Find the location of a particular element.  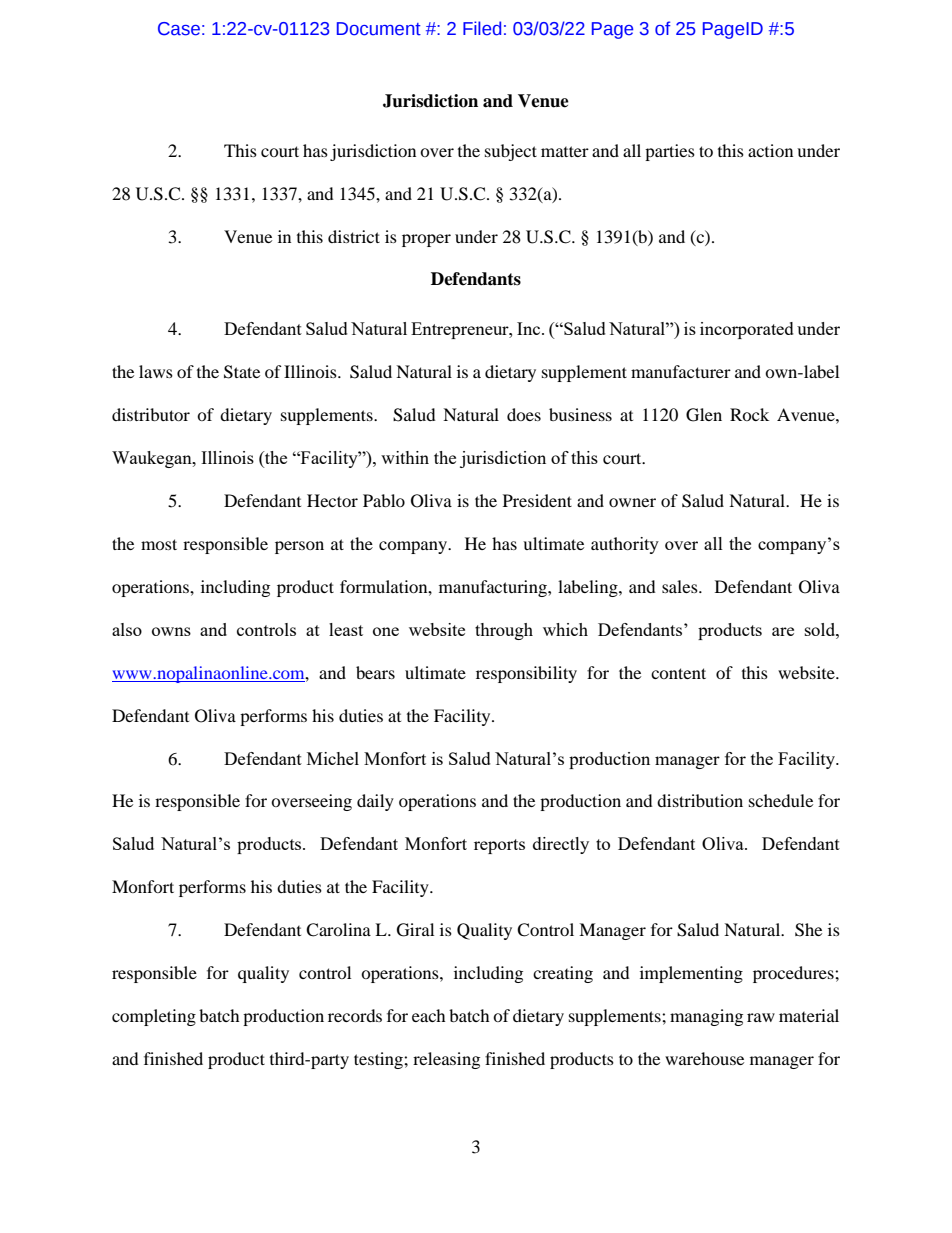

owns is located at coordinates (171, 631).
